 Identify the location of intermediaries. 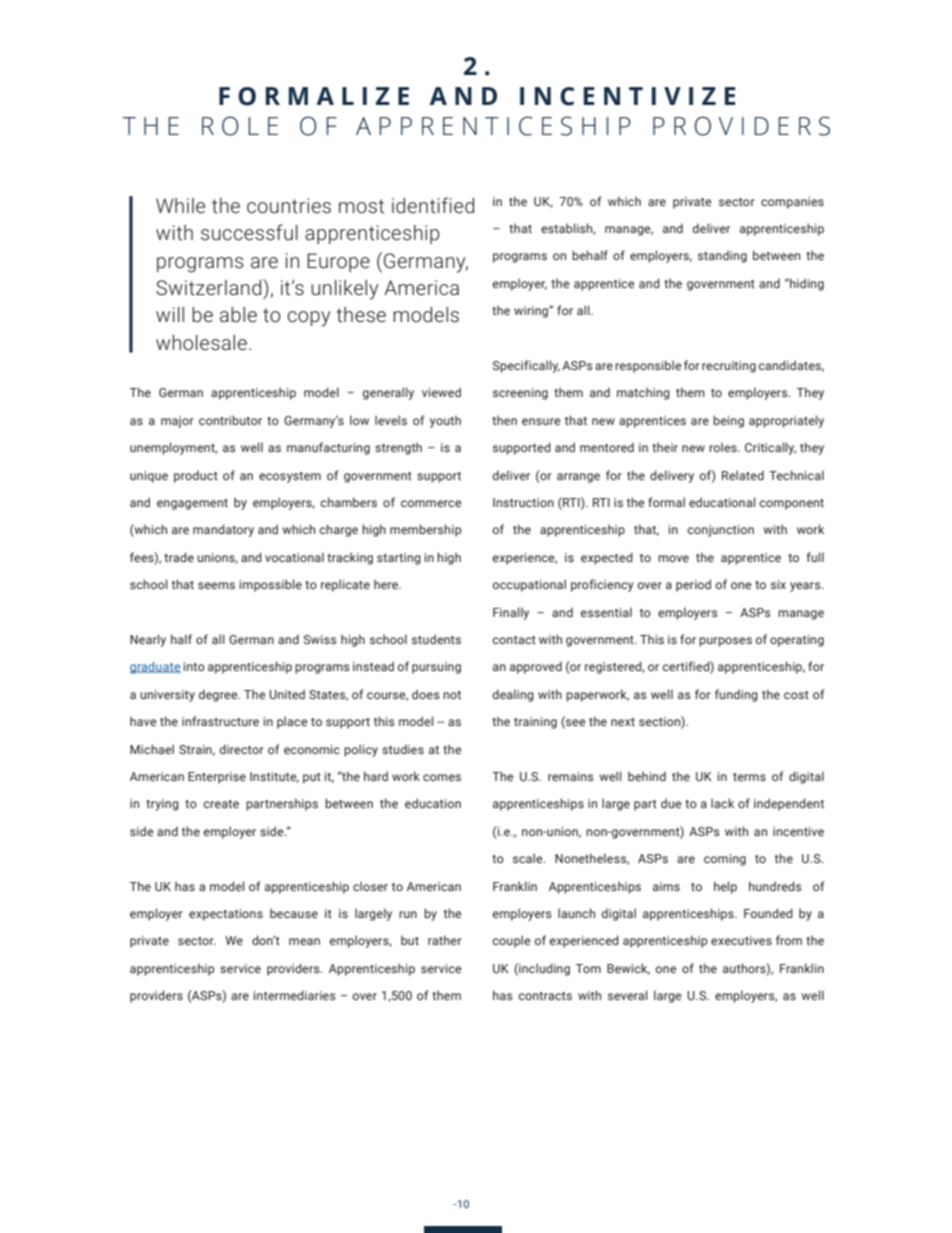
(294, 995).
